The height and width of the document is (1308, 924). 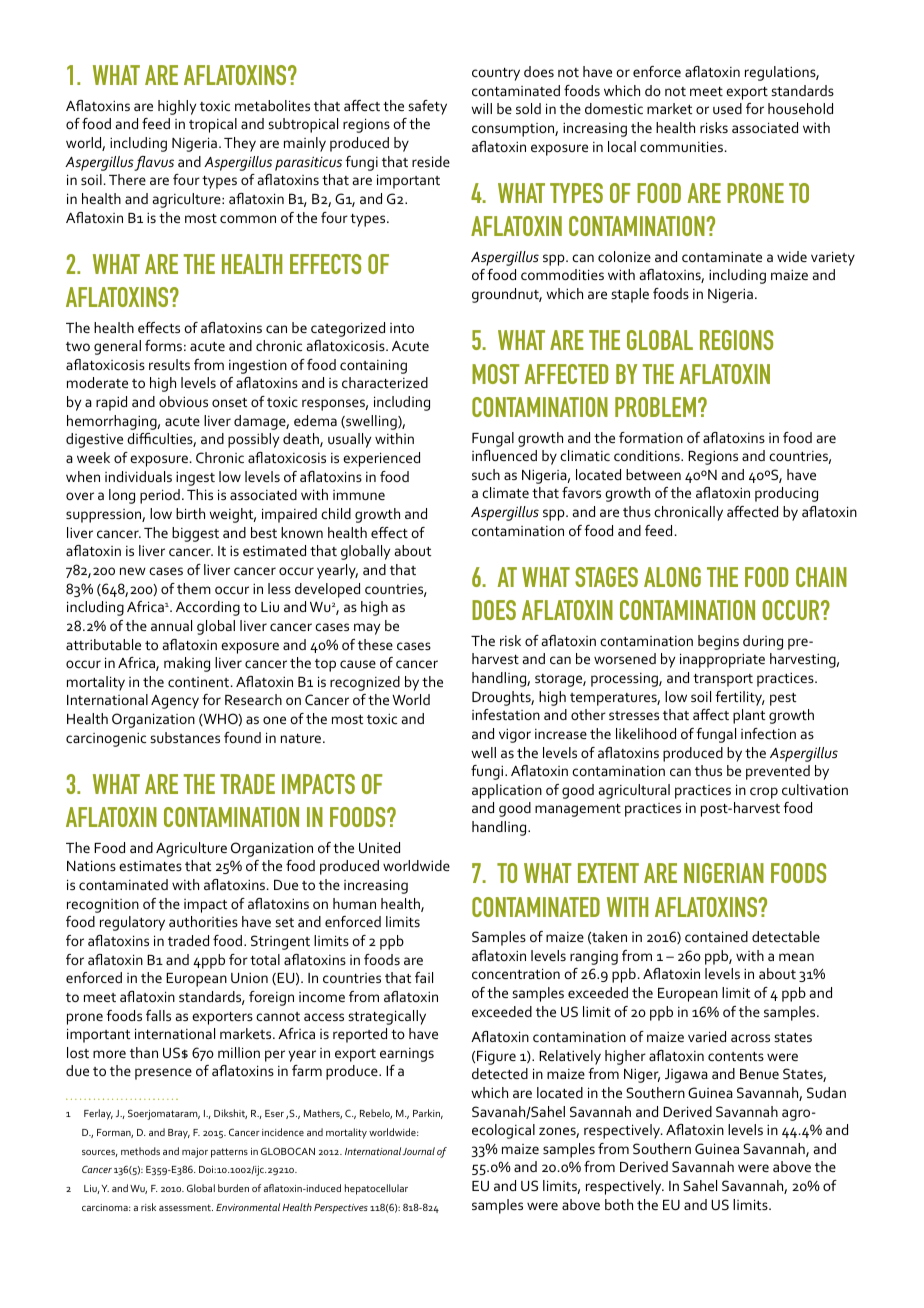 What do you see at coordinates (154, 163) in the document?
I see `flavus` at bounding box center [154, 163].
